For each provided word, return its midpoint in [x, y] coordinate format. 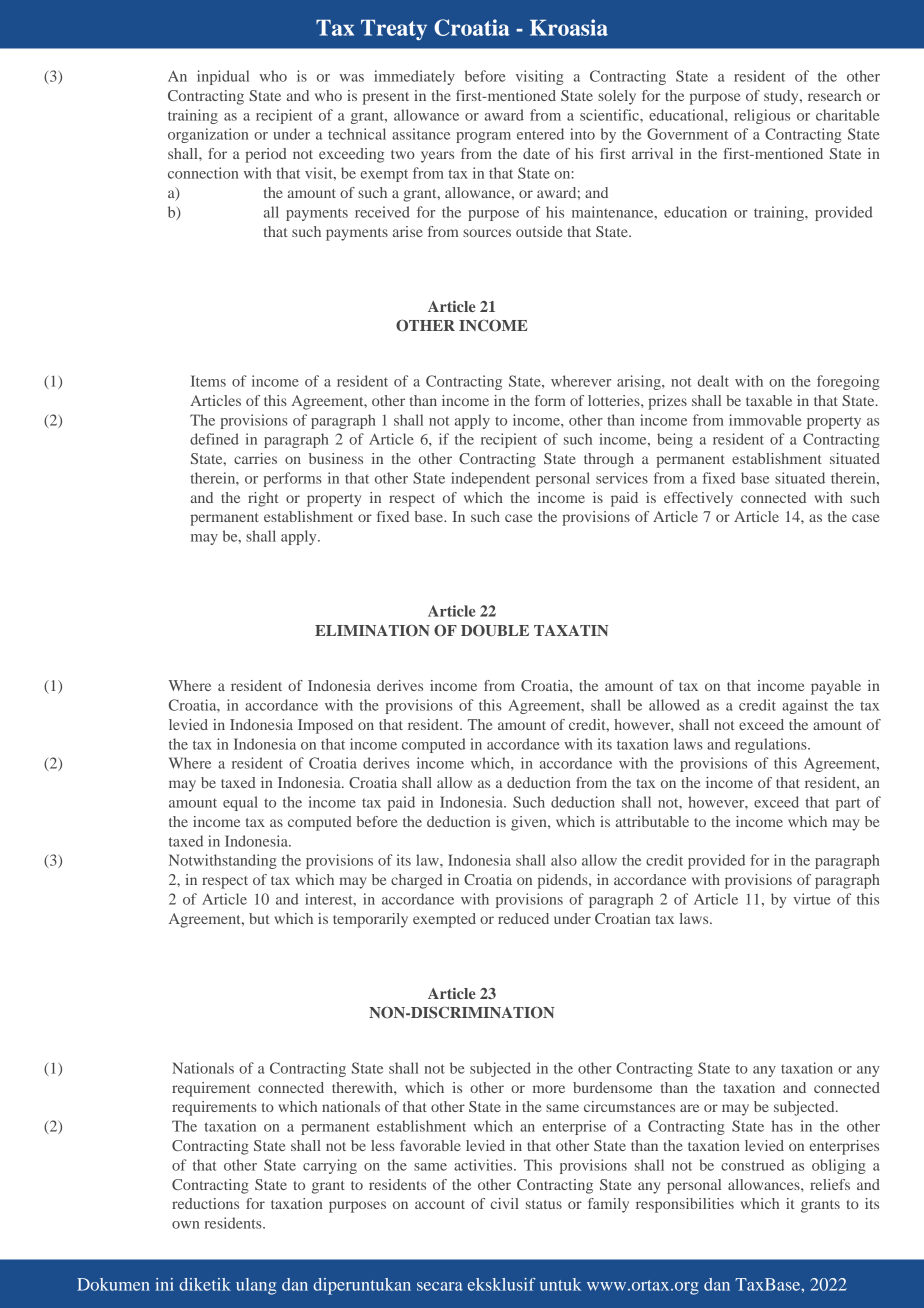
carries [255, 458]
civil [504, 1203]
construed [752, 1165]
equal [240, 803]
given [530, 823]
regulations [772, 745]
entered [540, 134]
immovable [765, 420]
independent [490, 479]
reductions [205, 1203]
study [782, 97]
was [352, 78]
